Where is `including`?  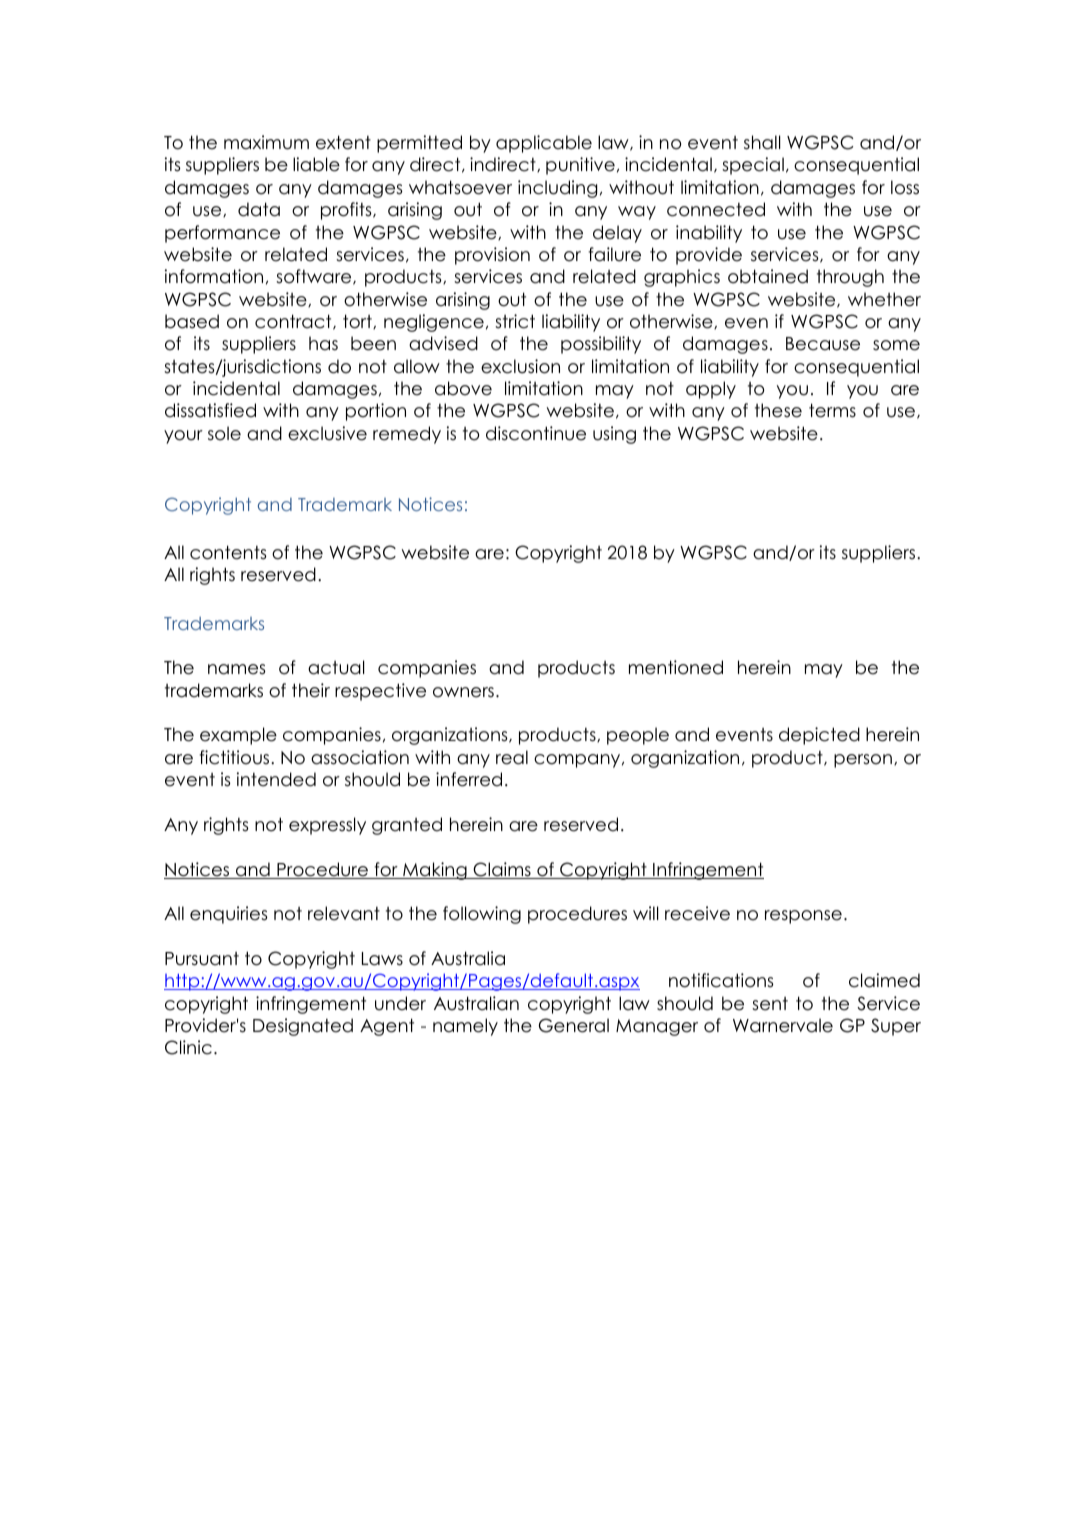
including is located at coordinates (557, 189).
